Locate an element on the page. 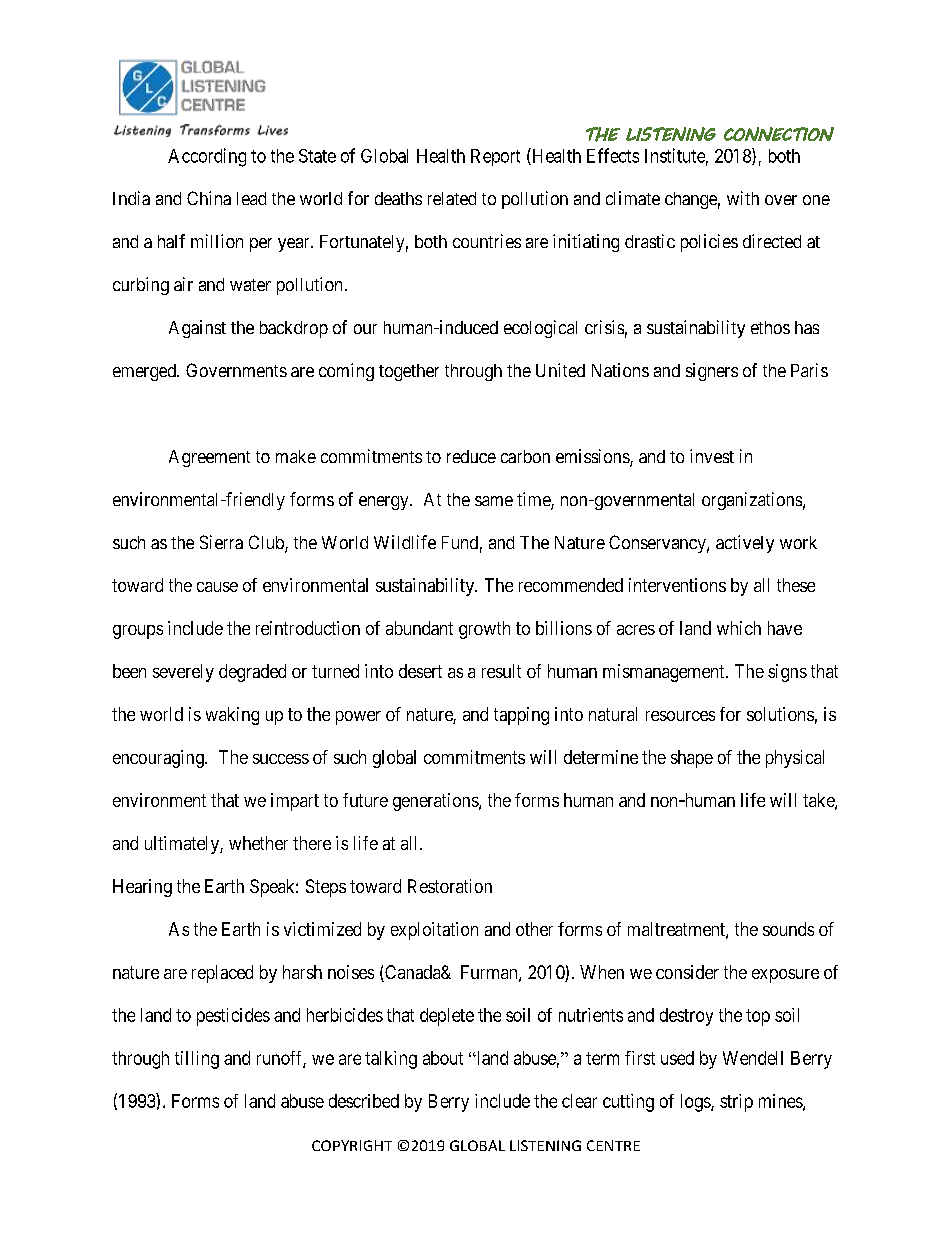  tilling is located at coordinates (197, 1060).
